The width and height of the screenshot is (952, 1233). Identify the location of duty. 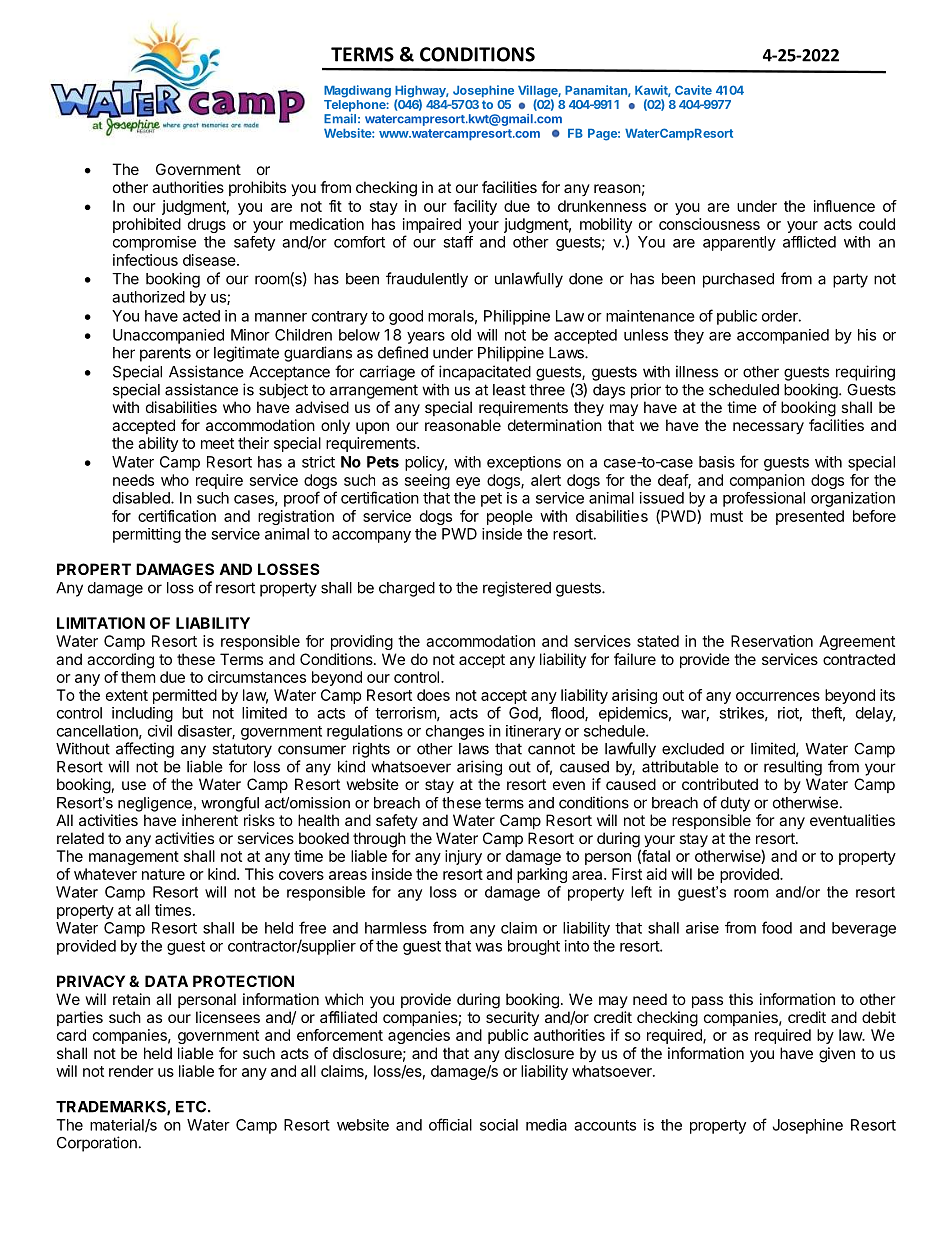
(735, 804).
